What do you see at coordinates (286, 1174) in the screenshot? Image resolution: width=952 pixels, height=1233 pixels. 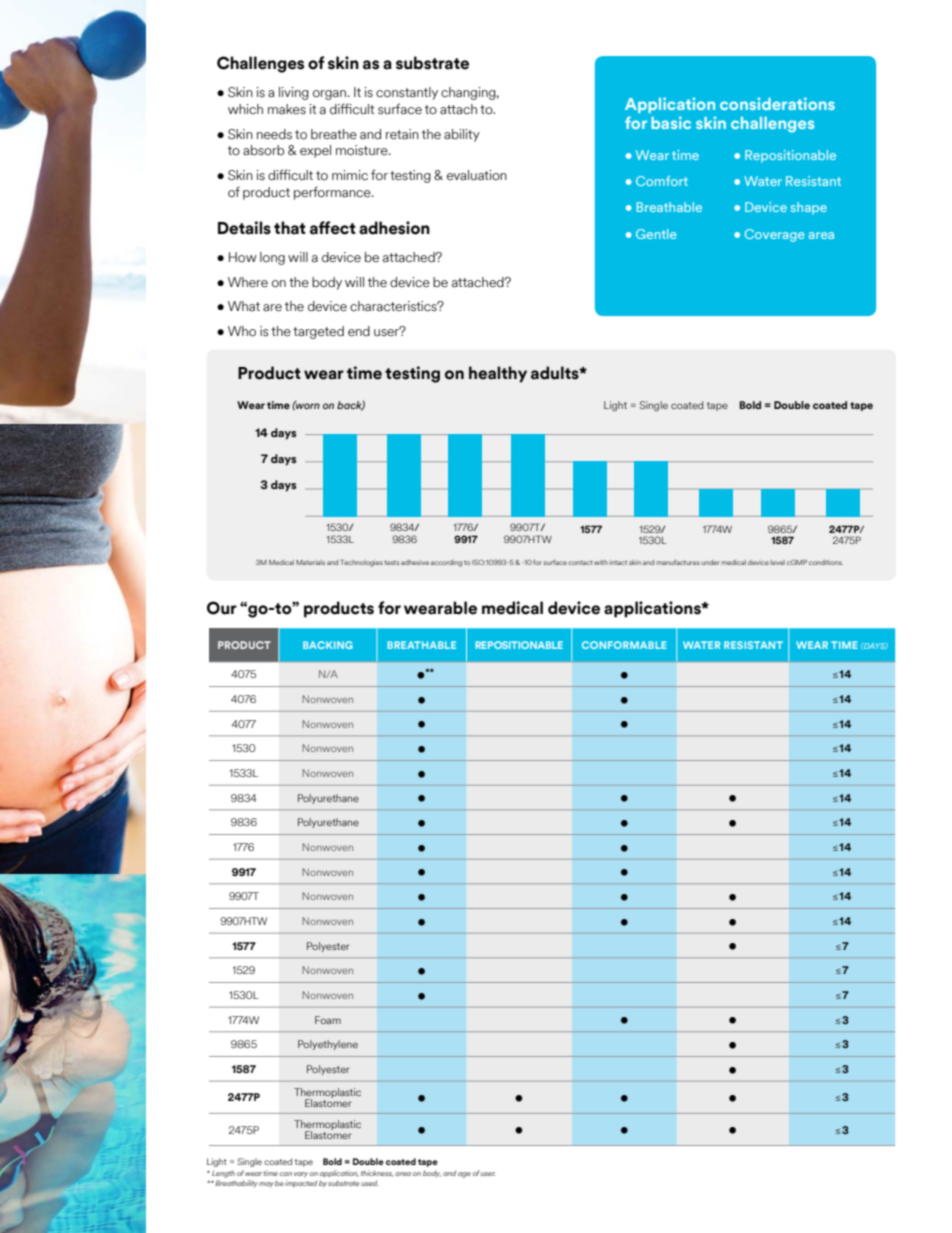 I see `can` at bounding box center [286, 1174].
